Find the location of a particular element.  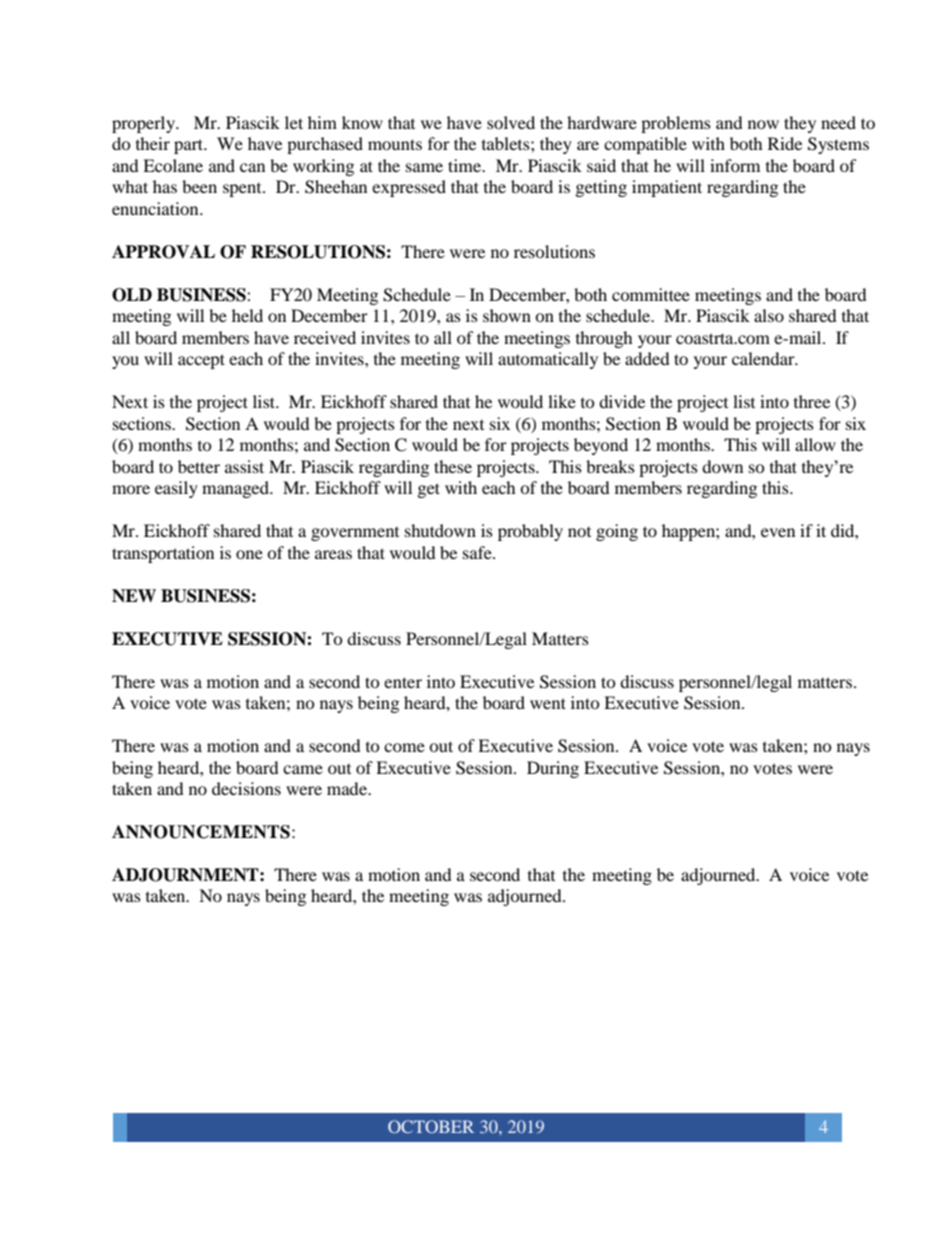

During is located at coordinates (553, 769).
